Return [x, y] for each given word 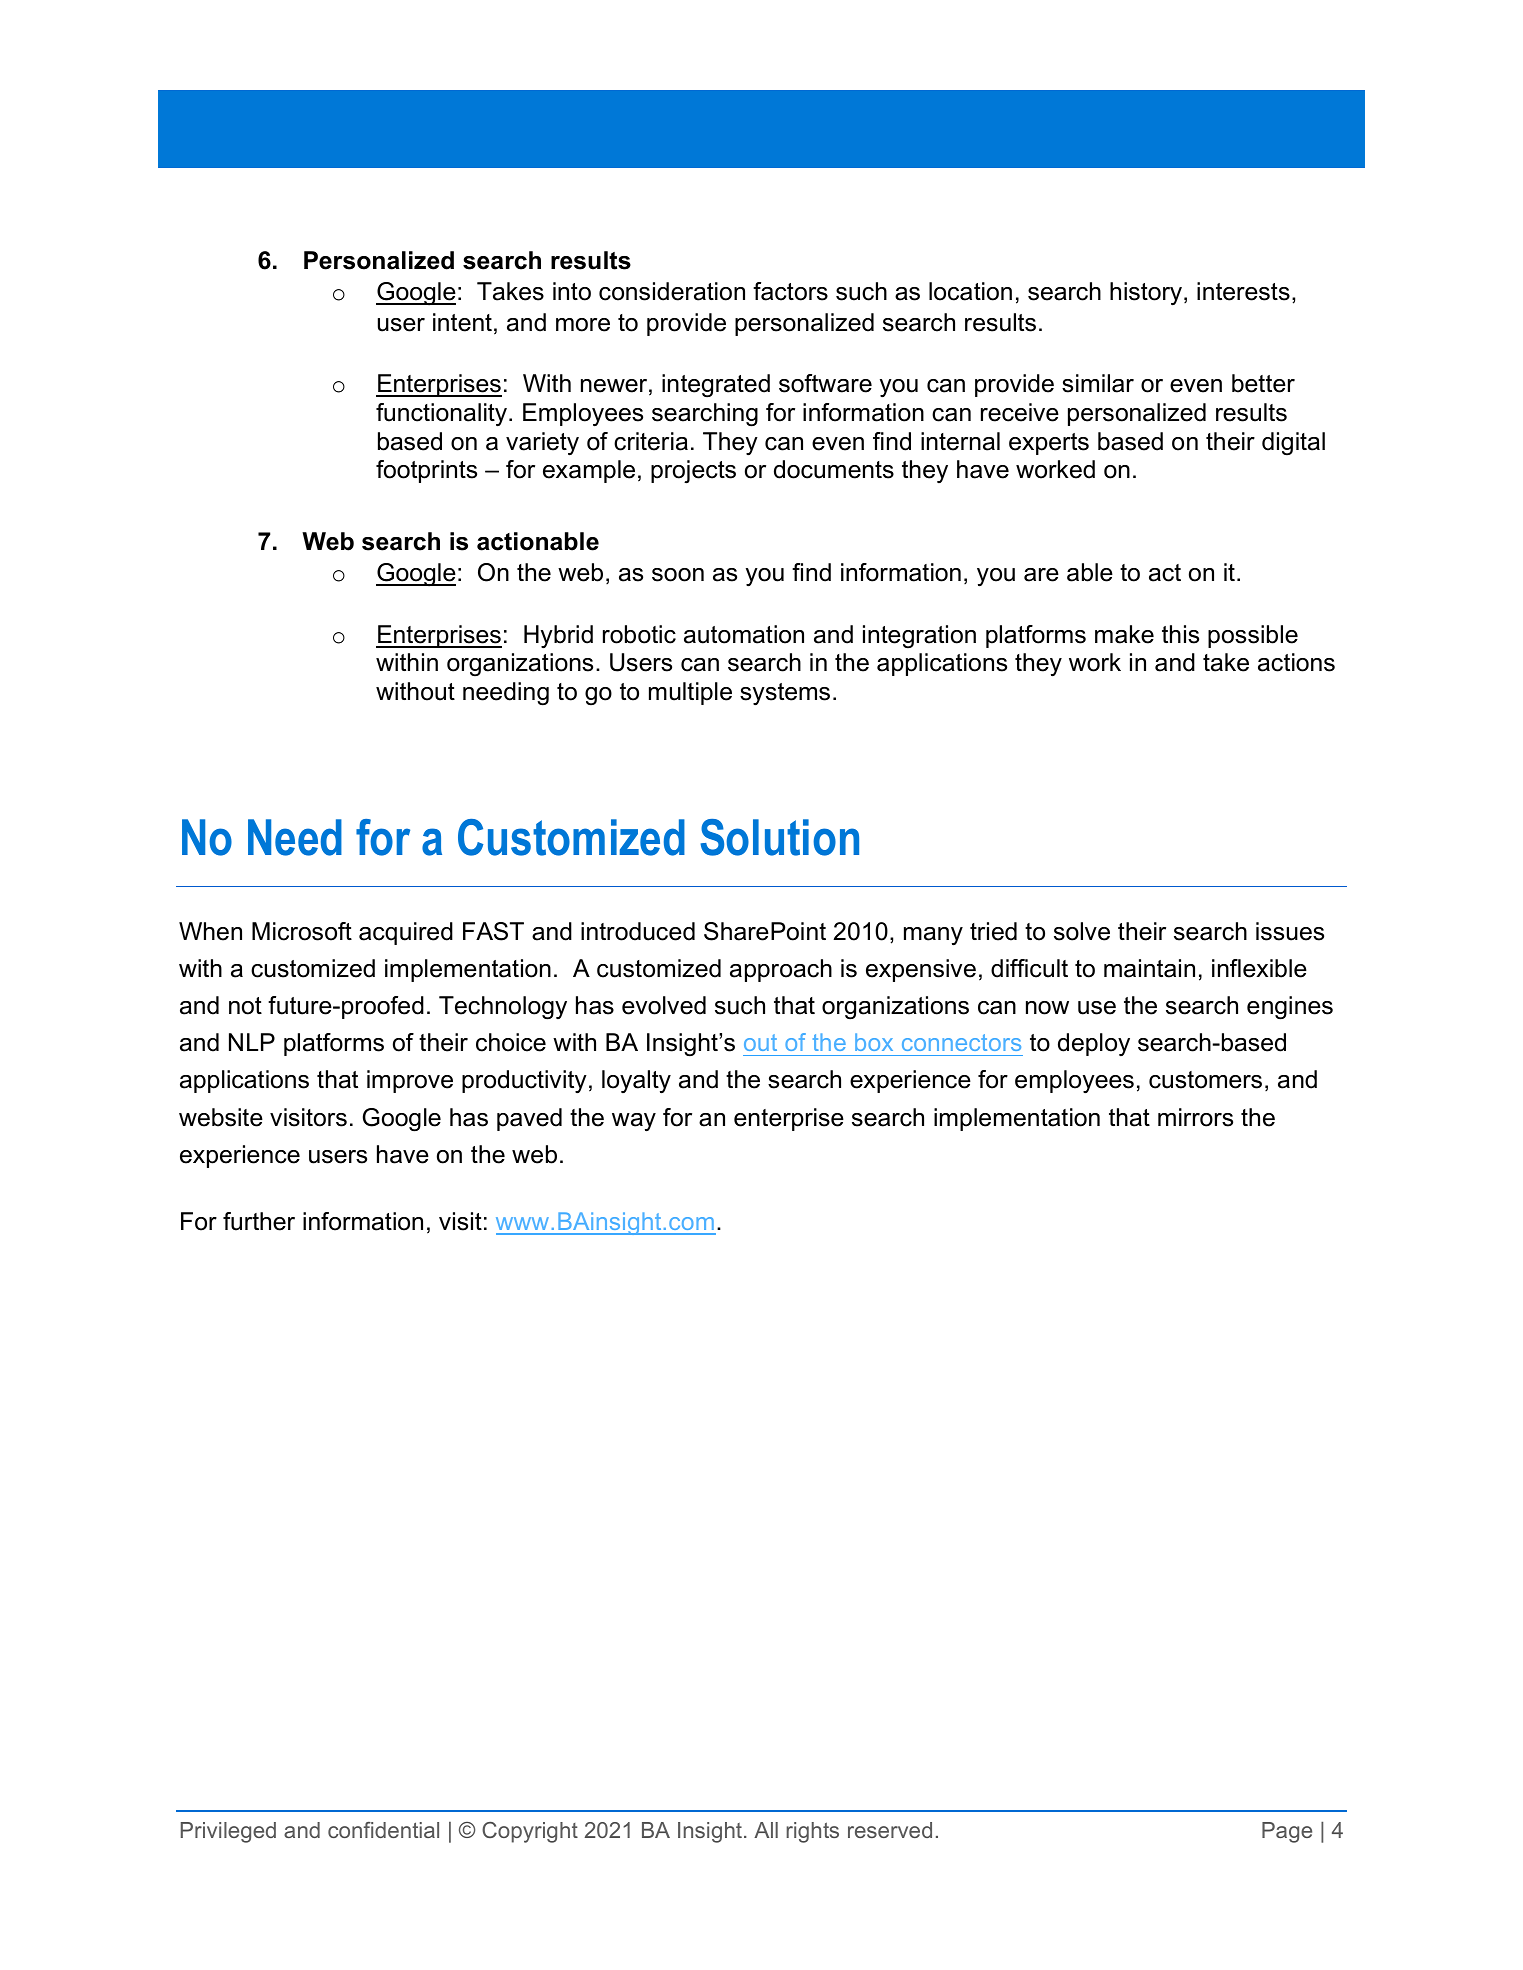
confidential [383, 1830]
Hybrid [558, 636]
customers [1205, 1080]
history [1147, 293]
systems [785, 694]
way [634, 1122]
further [259, 1221]
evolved [664, 1005]
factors [790, 291]
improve [410, 1081]
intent [462, 322]
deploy [1094, 1044]
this [1180, 634]
